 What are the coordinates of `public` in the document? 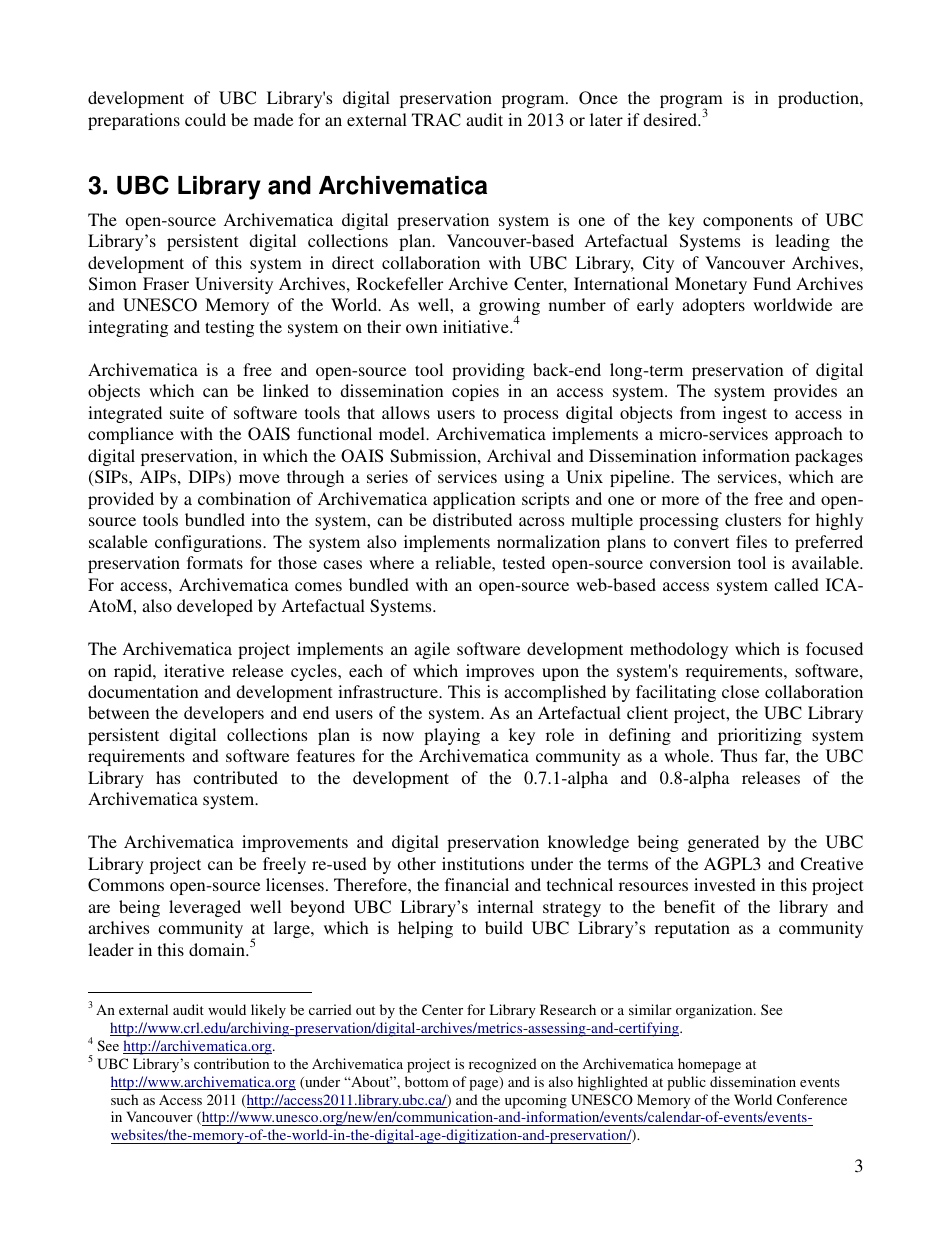 It's located at (686, 1083).
